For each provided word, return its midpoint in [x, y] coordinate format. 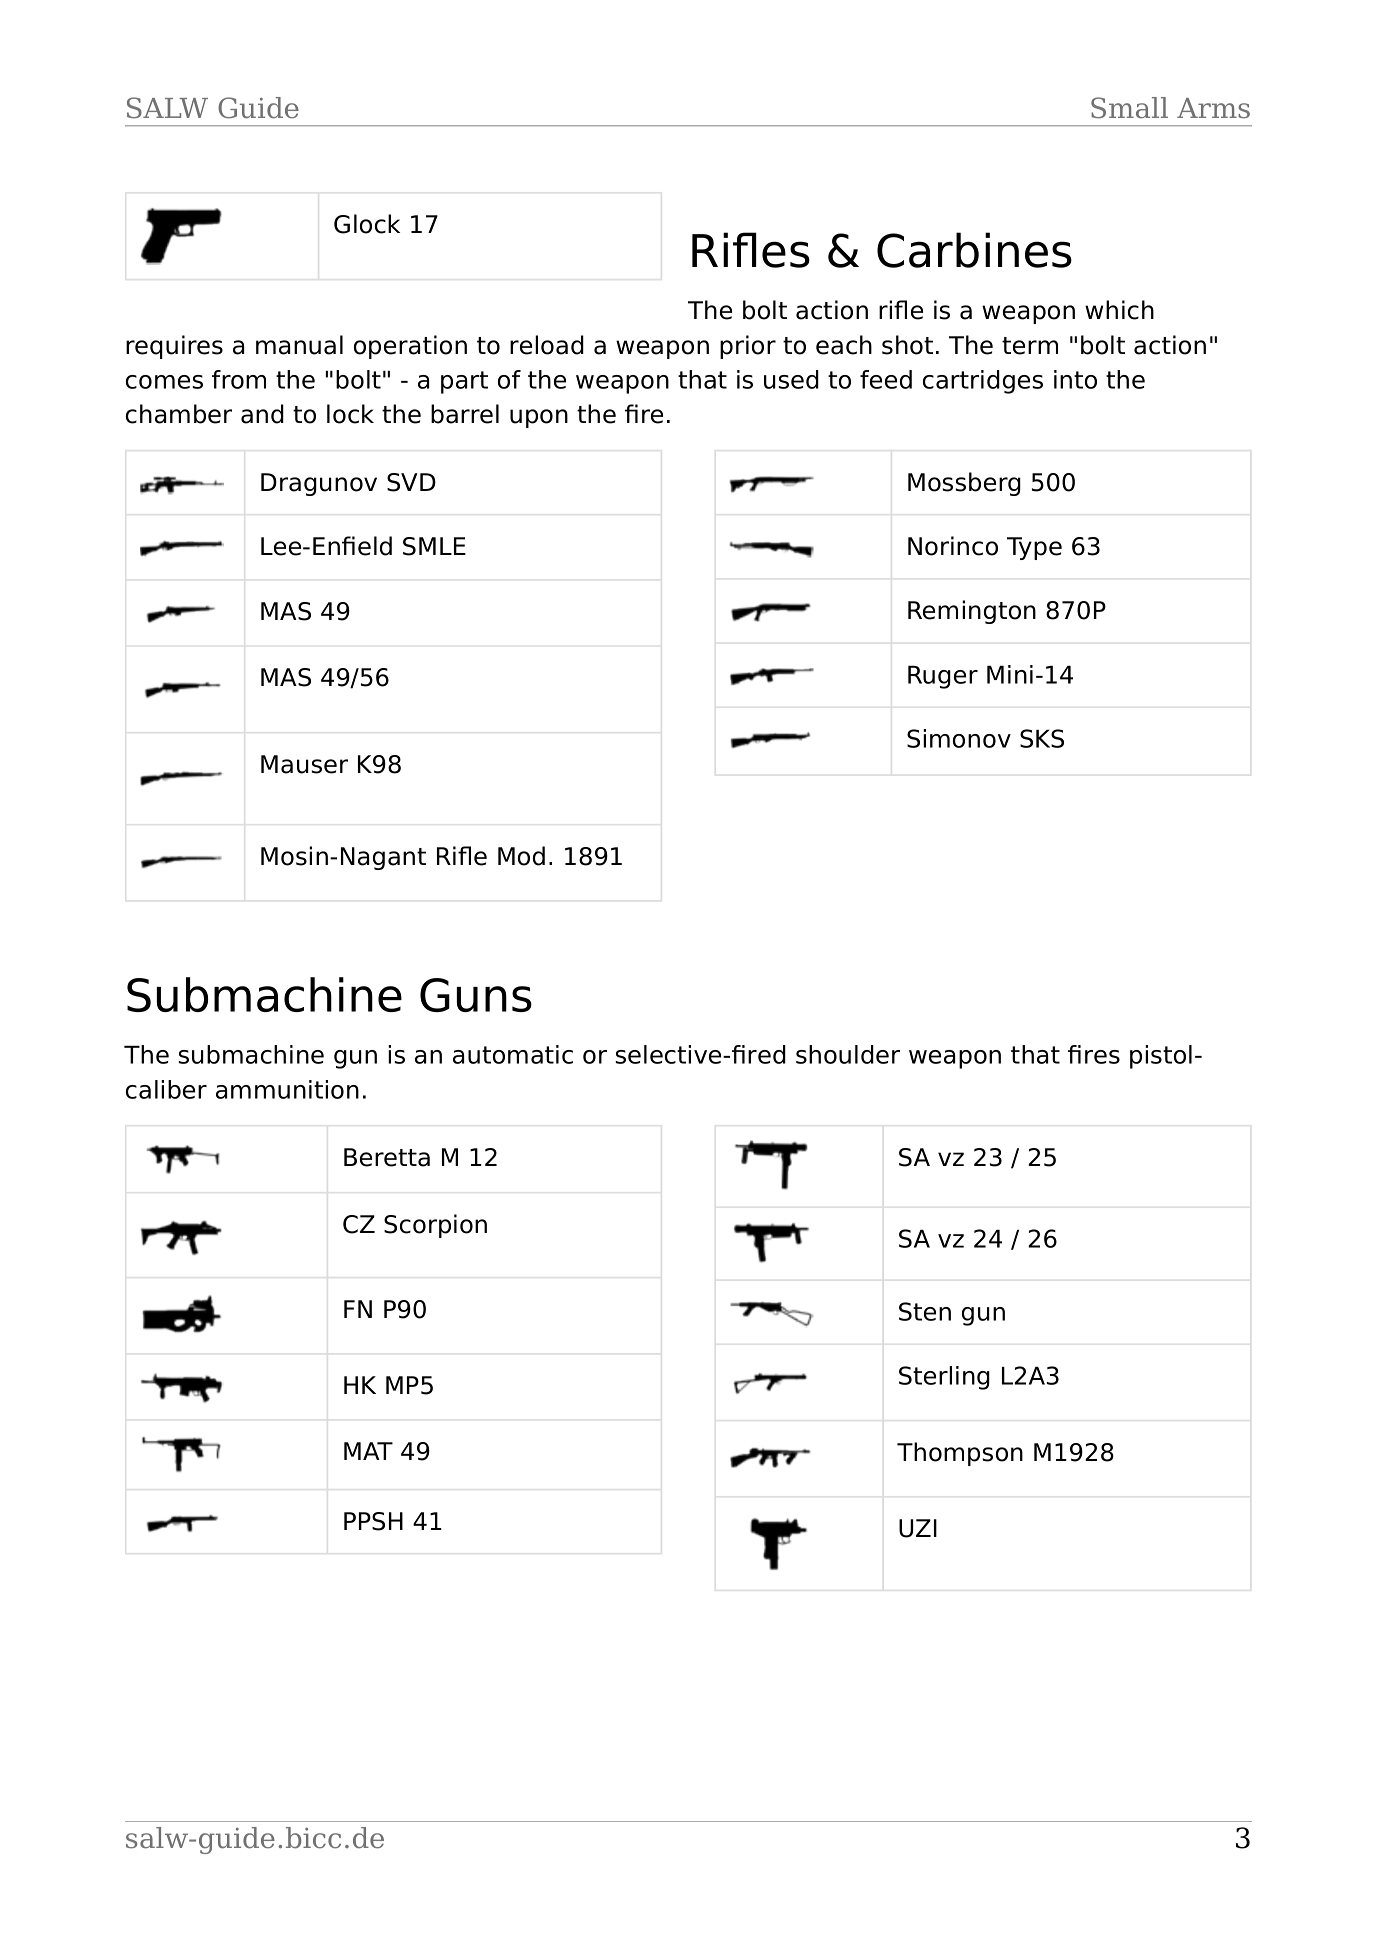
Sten [925, 1311]
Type [1034, 548]
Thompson [960, 1454]
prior [748, 347]
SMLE [434, 546]
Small [1129, 108]
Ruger [943, 677]
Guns [476, 995]
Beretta [387, 1157]
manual [299, 345]
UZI [918, 1528]
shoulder [848, 1054]
